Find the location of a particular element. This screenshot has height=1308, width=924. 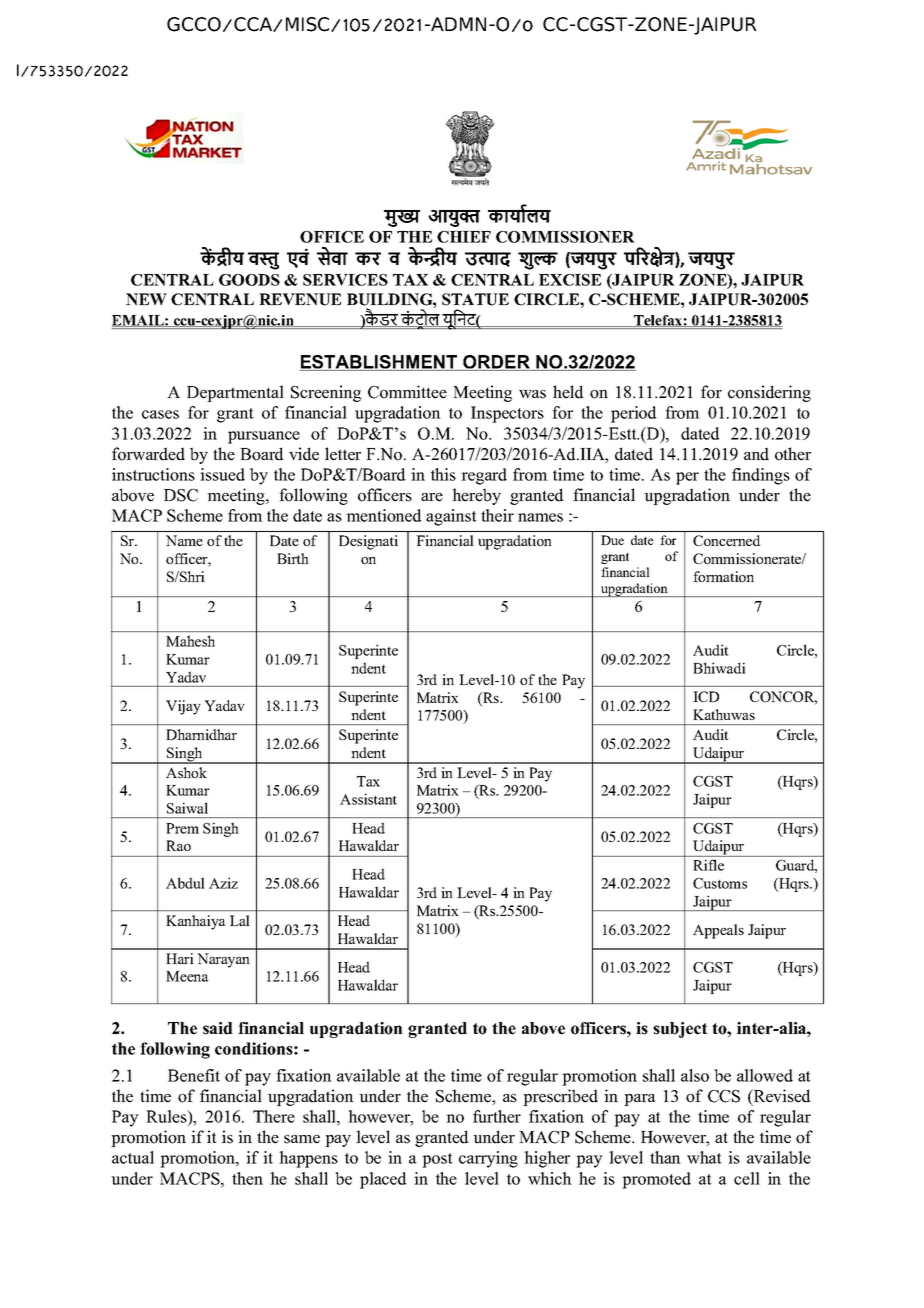

EXCISE is located at coordinates (570, 280).
